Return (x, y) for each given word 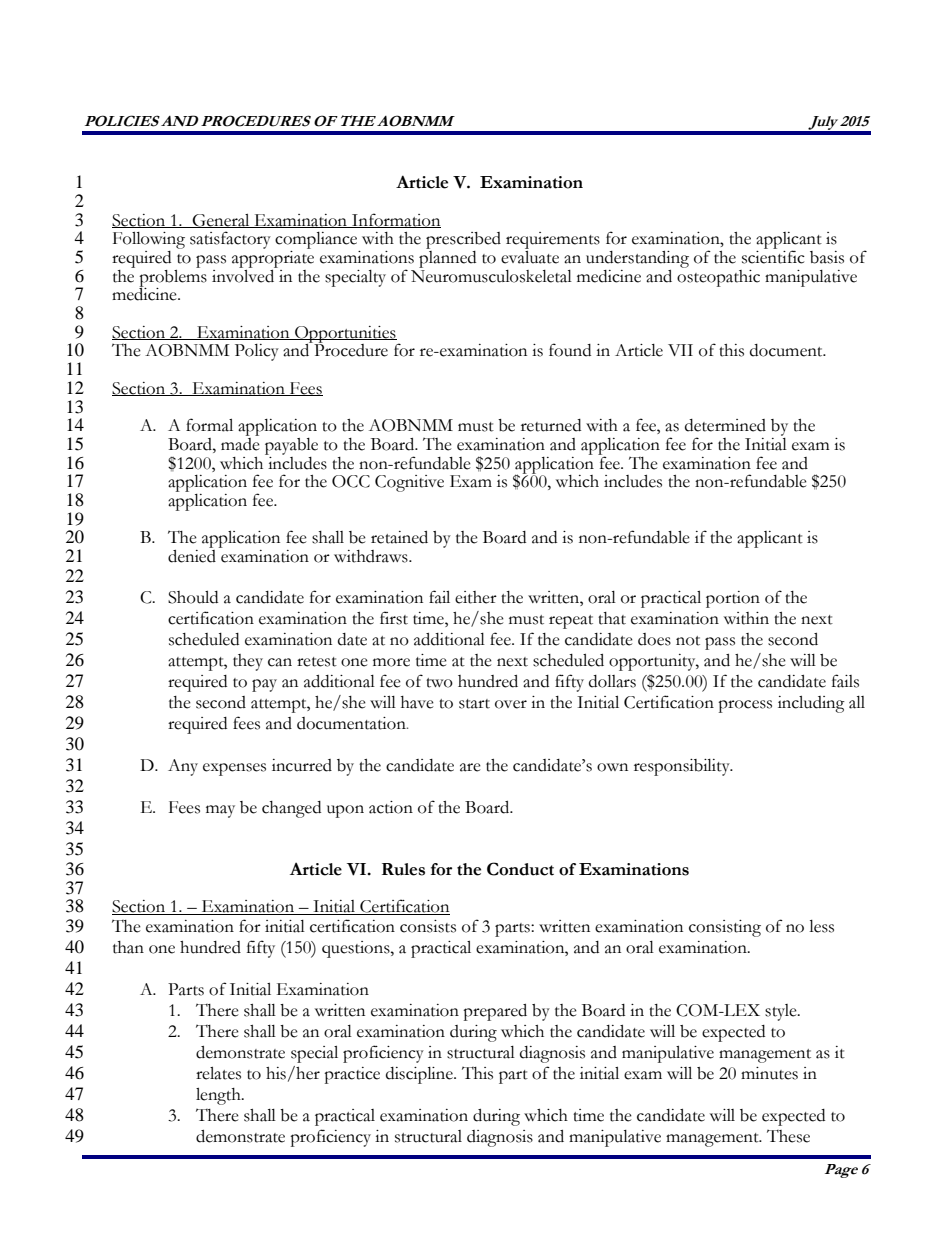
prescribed (463, 242)
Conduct (520, 869)
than (128, 947)
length (219, 1096)
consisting (725, 928)
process (745, 706)
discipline (420, 1075)
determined (725, 425)
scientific (773, 256)
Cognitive (409, 483)
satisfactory (230, 240)
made (240, 443)
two (439, 683)
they (248, 662)
